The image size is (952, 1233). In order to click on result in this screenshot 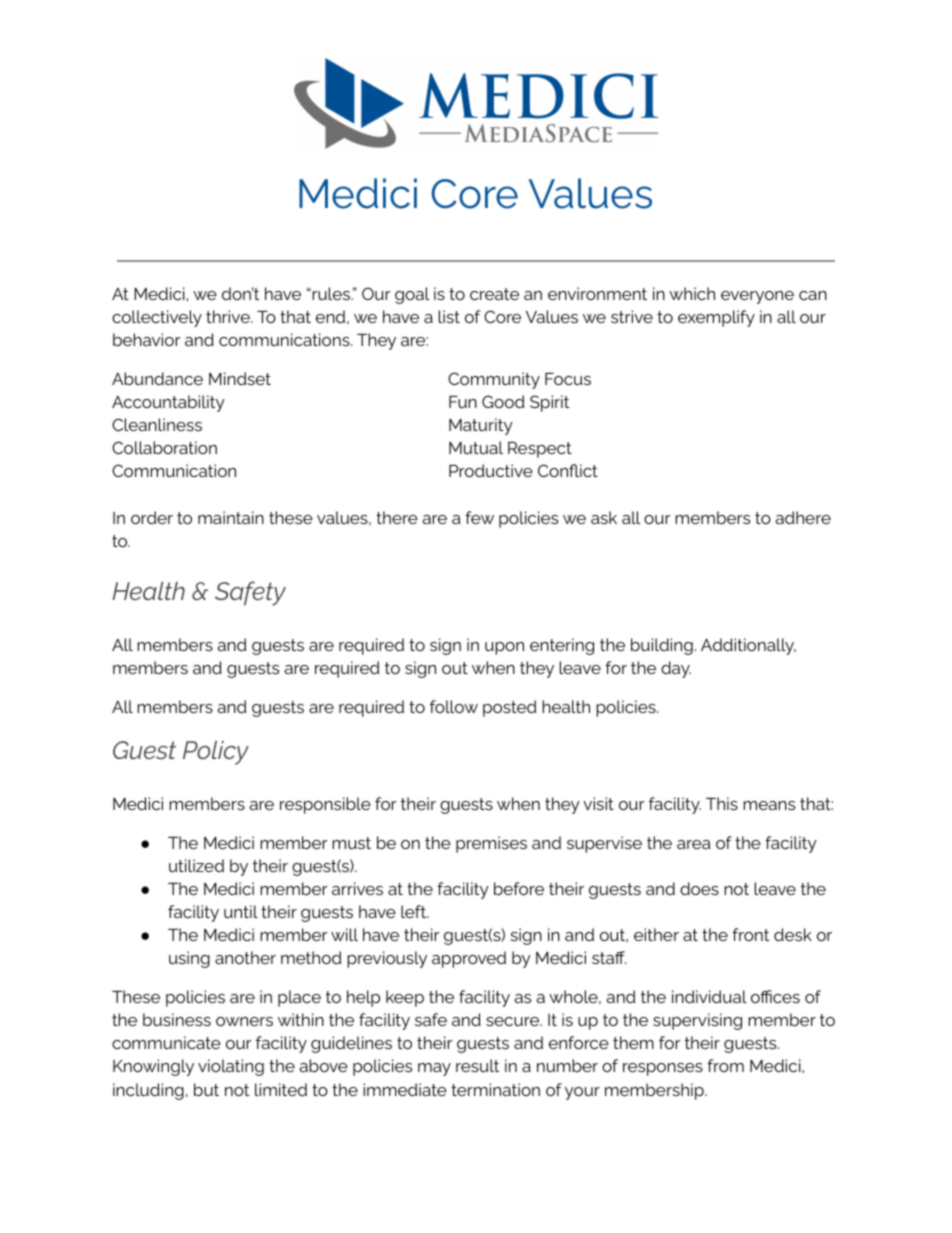, I will do `click(477, 1065)`.
